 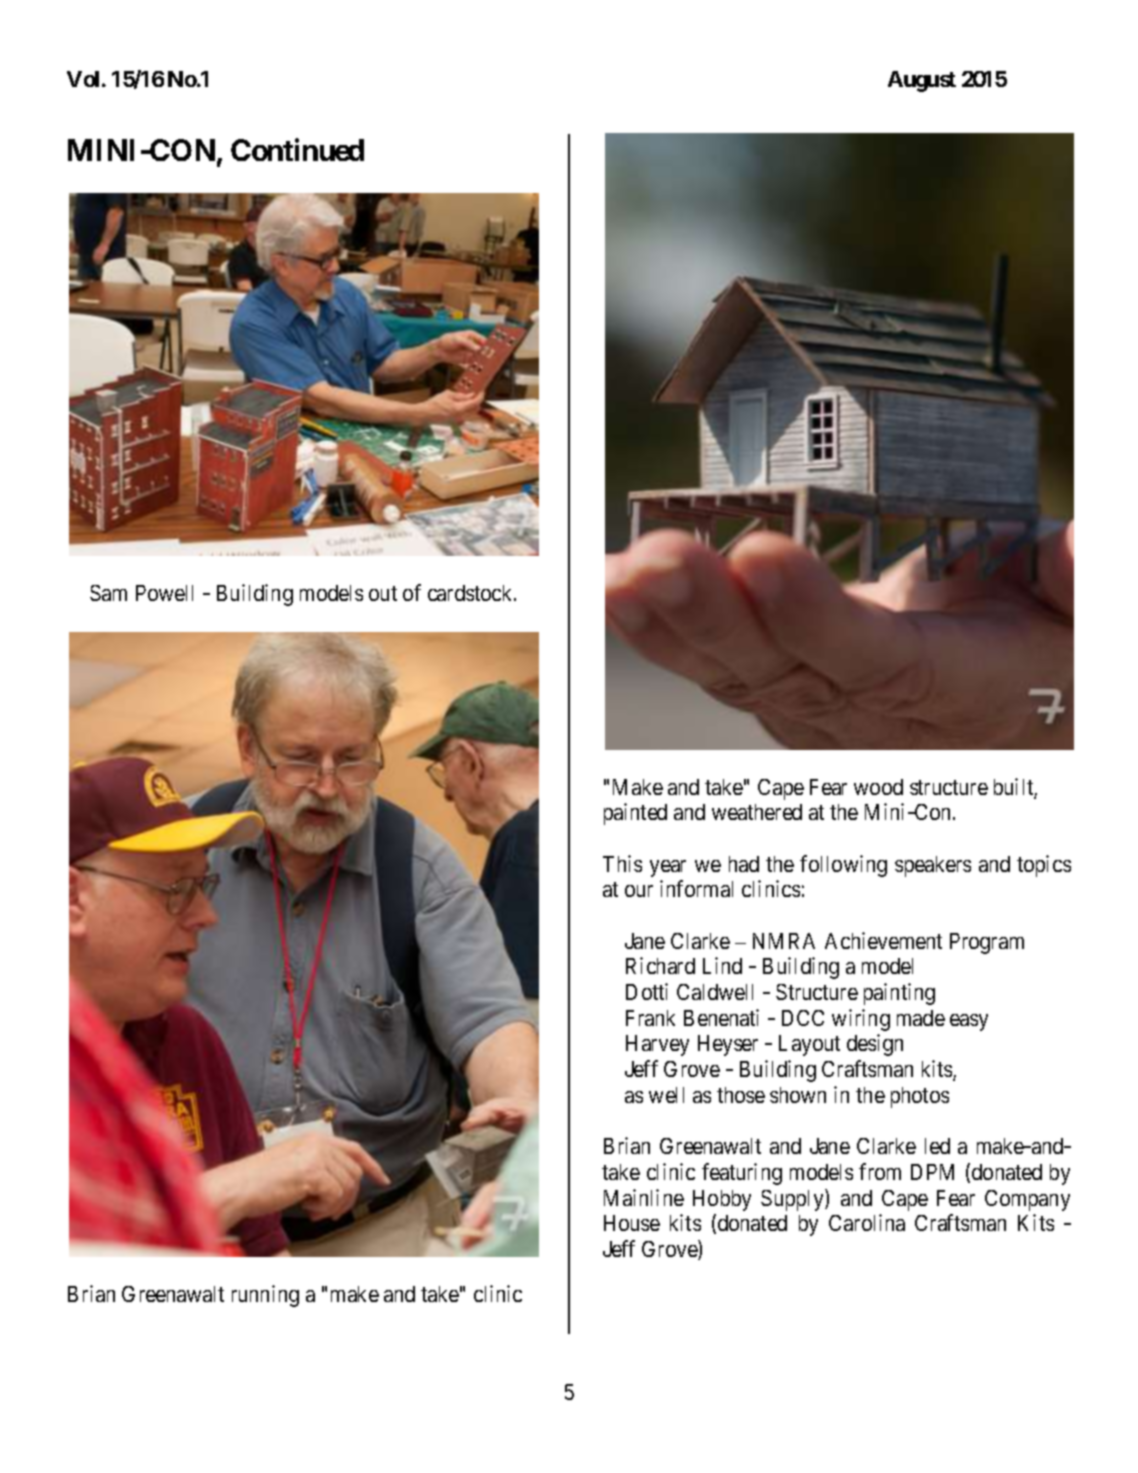 What do you see at coordinates (108, 593) in the image?
I see `Sam` at bounding box center [108, 593].
